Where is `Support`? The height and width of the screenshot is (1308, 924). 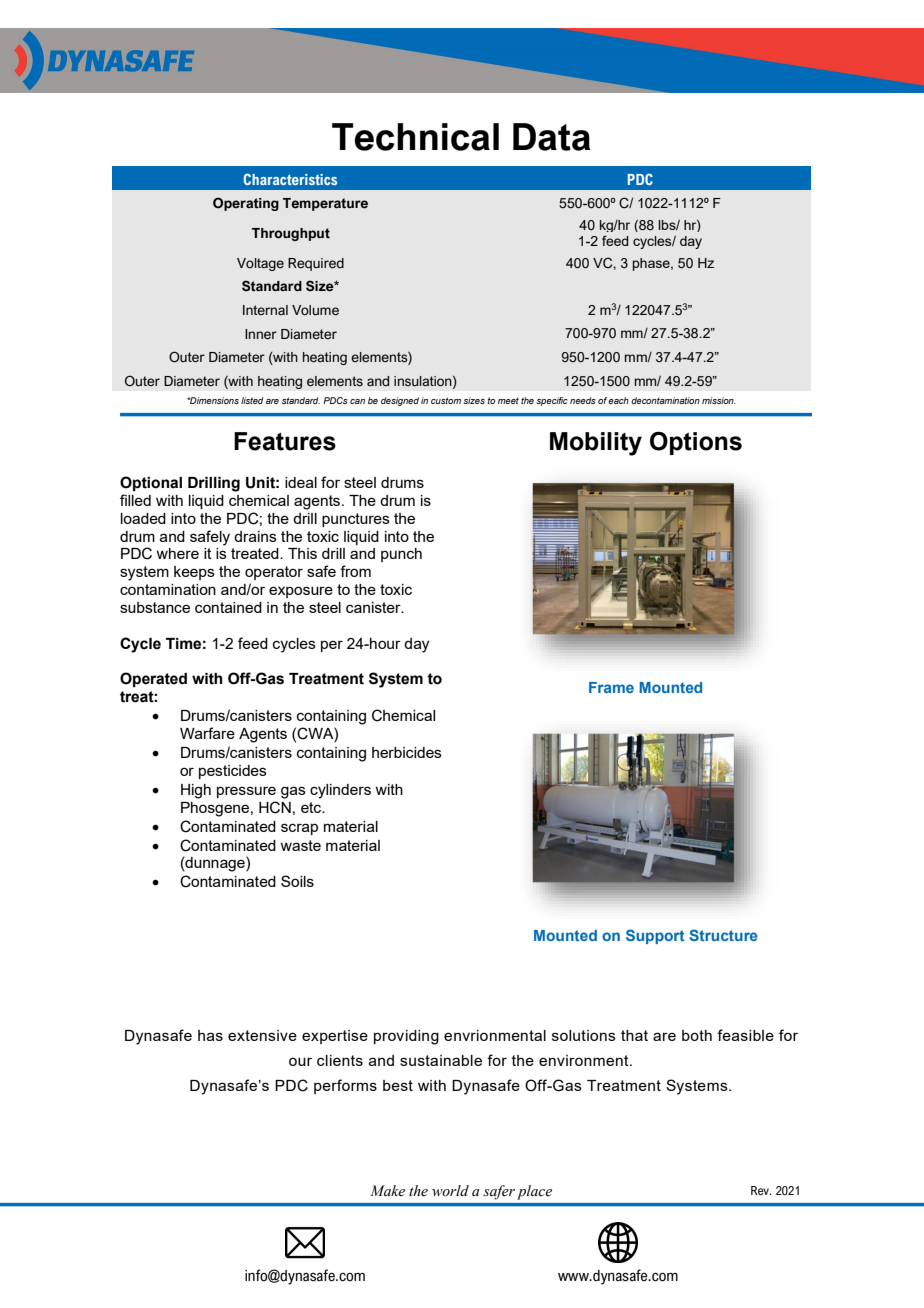
Support is located at coordinates (655, 936).
